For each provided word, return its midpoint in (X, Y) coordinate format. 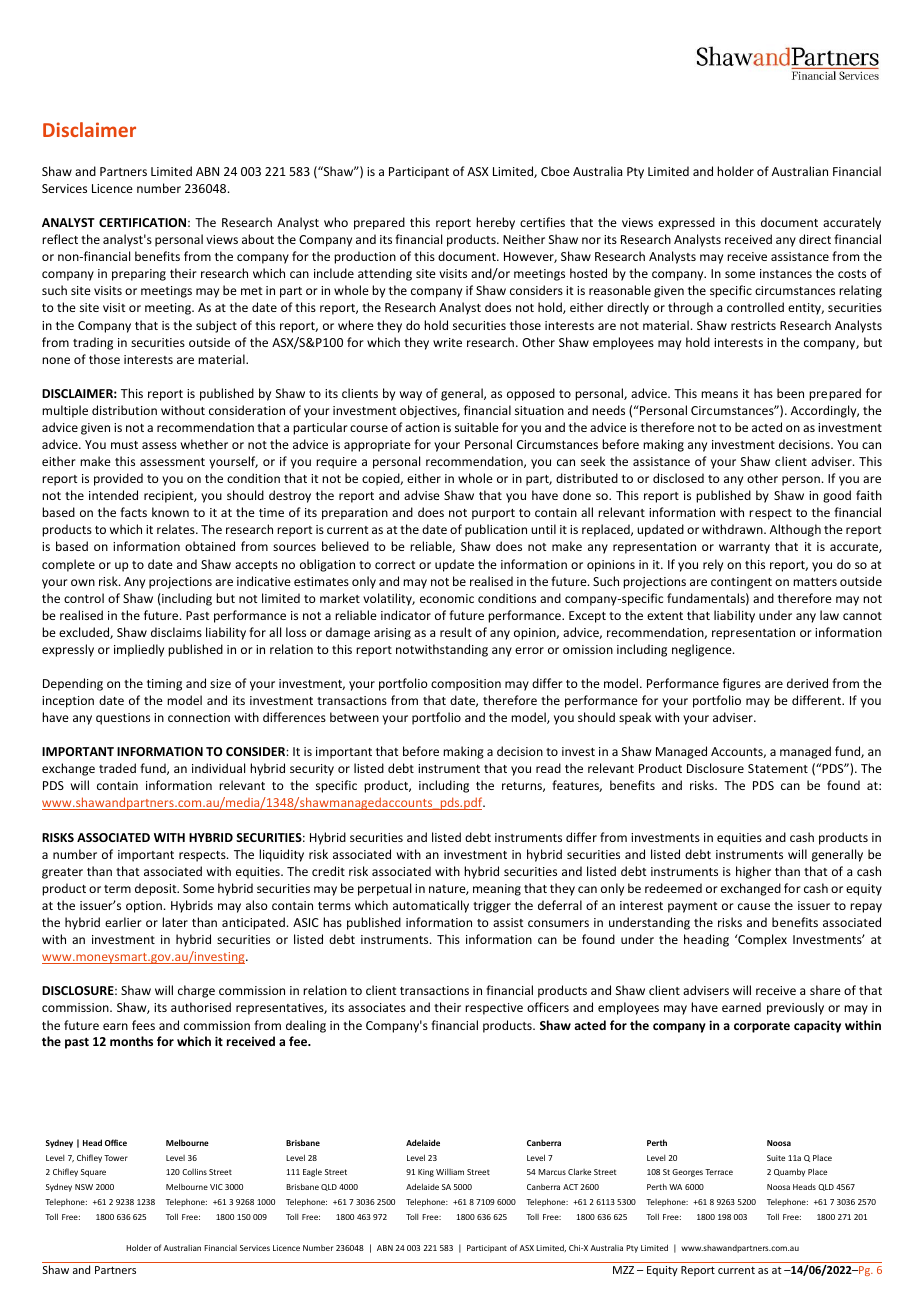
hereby (495, 223)
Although (795, 530)
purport (493, 514)
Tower (116, 1158)
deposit (157, 889)
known (170, 512)
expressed (686, 223)
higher (753, 872)
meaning (497, 890)
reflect (60, 239)
